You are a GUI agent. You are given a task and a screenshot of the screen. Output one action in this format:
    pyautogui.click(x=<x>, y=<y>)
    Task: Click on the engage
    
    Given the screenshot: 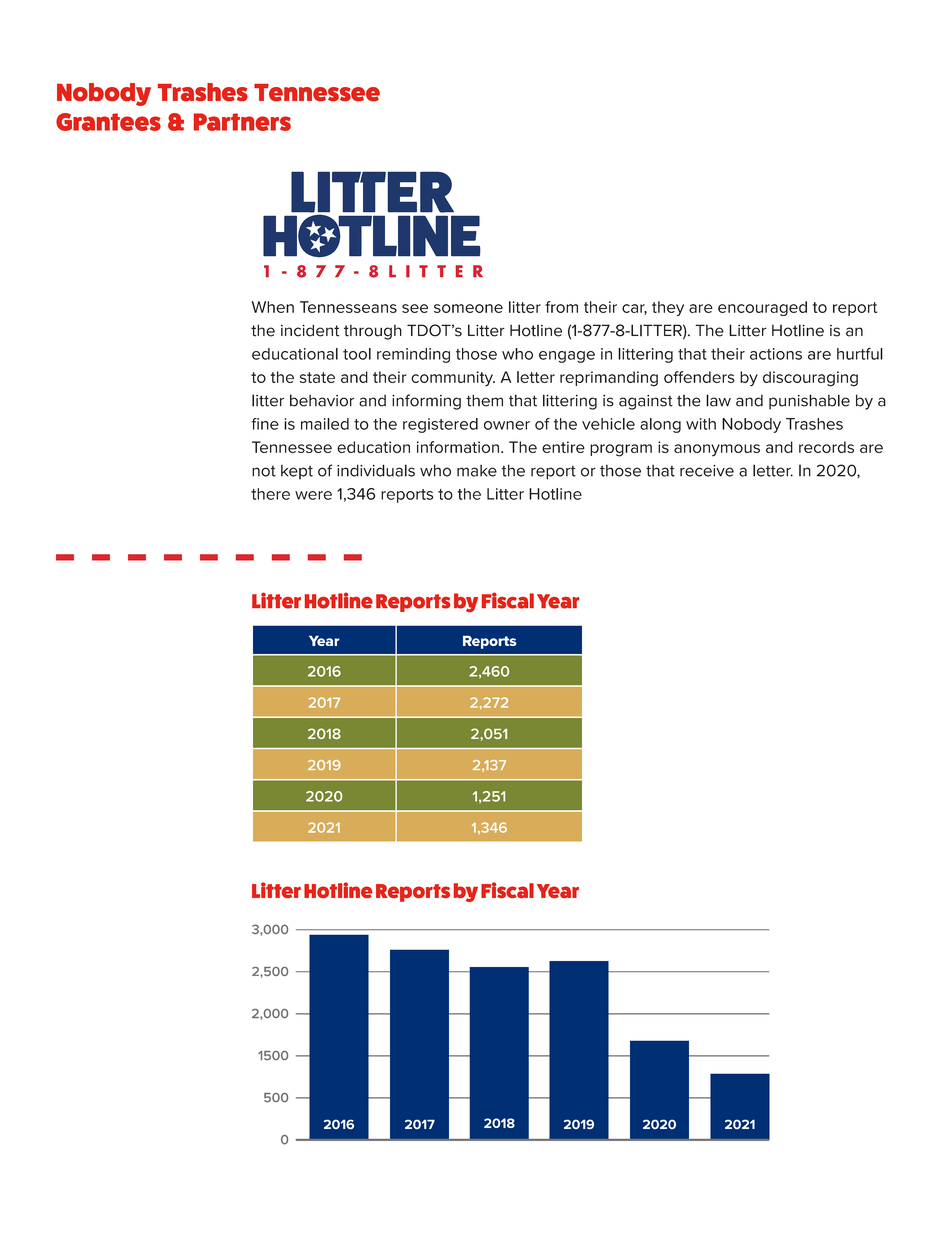 What is the action you would take?
    pyautogui.click(x=567, y=357)
